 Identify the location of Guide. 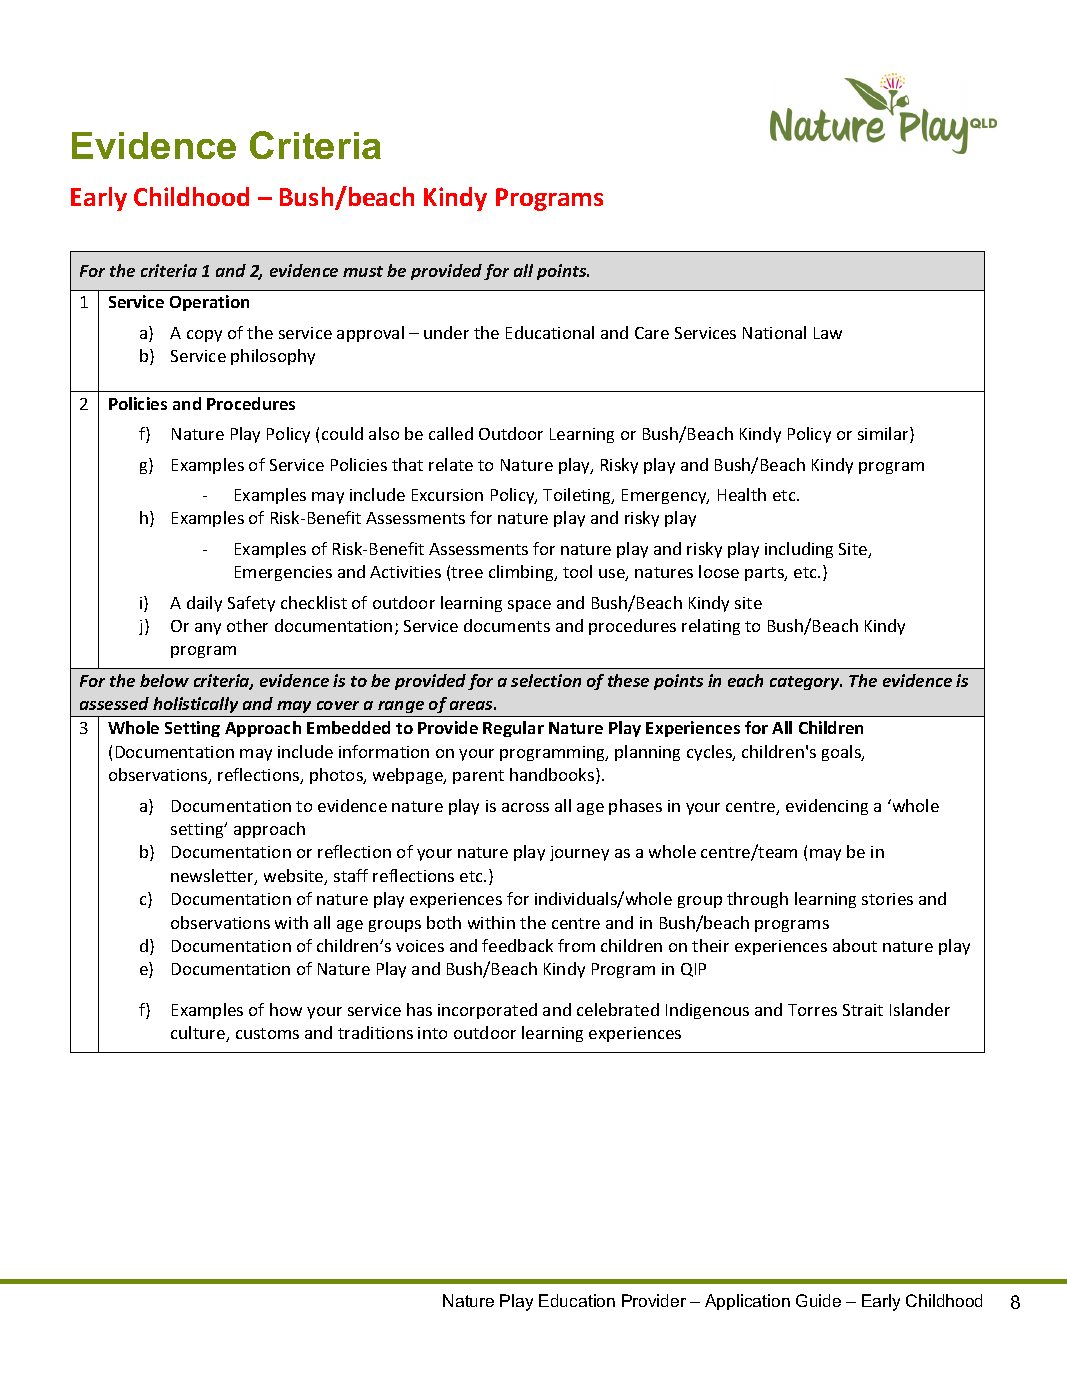
(818, 1300).
